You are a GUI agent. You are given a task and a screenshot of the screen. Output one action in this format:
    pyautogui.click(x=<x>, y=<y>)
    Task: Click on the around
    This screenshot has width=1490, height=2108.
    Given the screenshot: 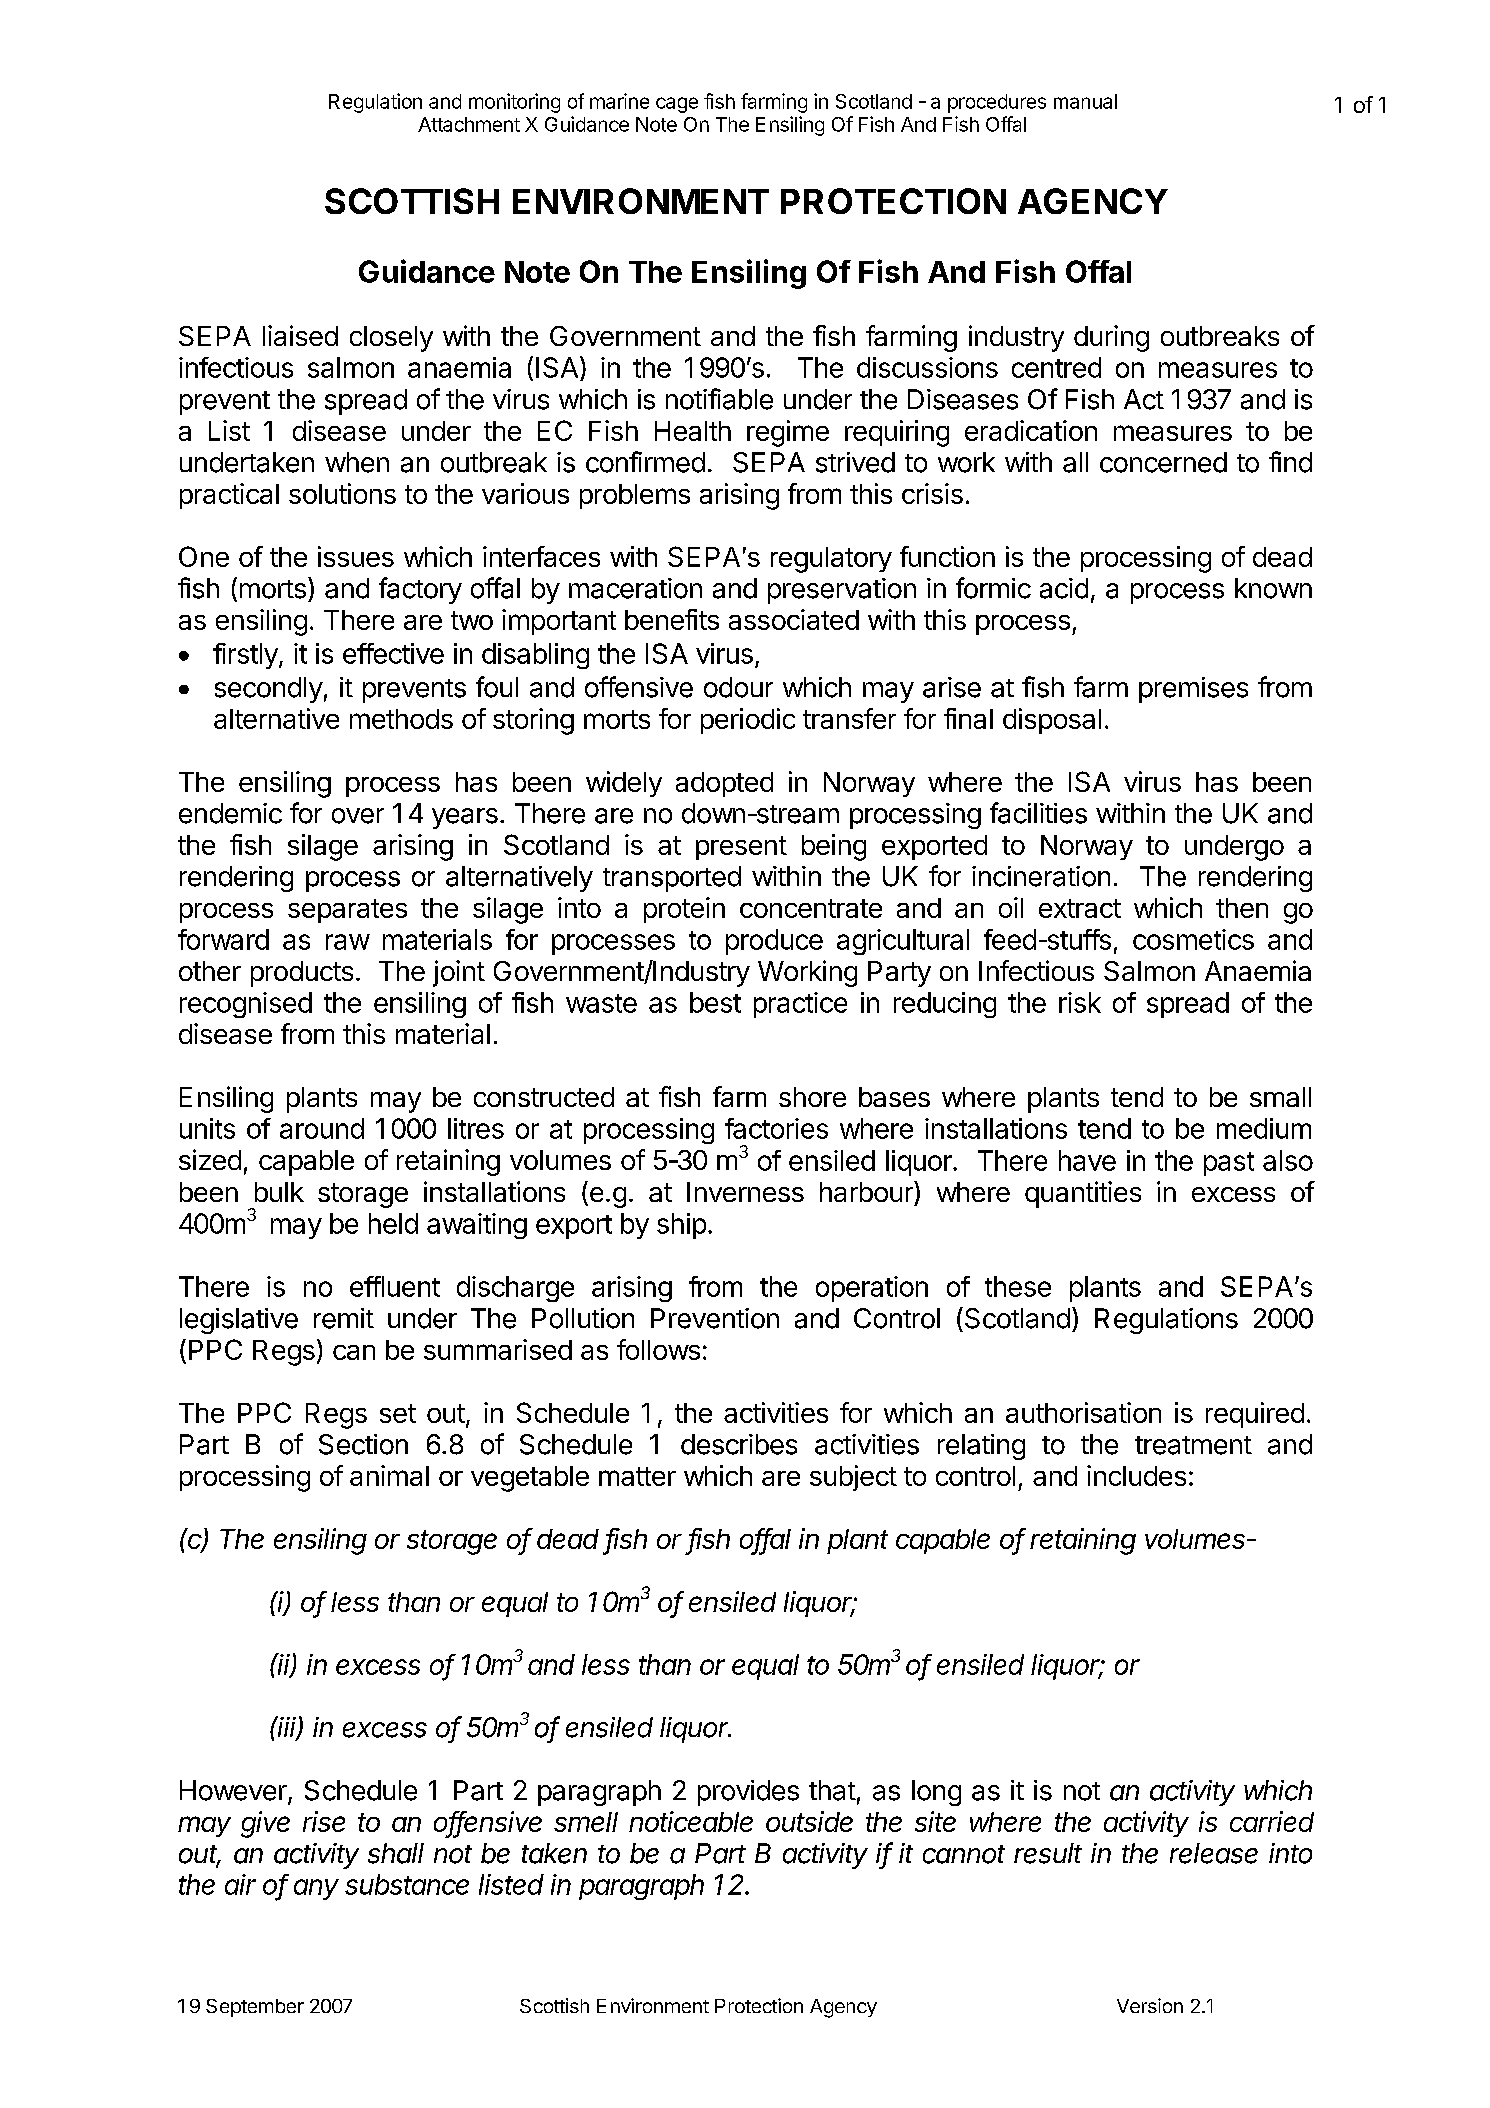 What is the action you would take?
    pyautogui.click(x=322, y=1128)
